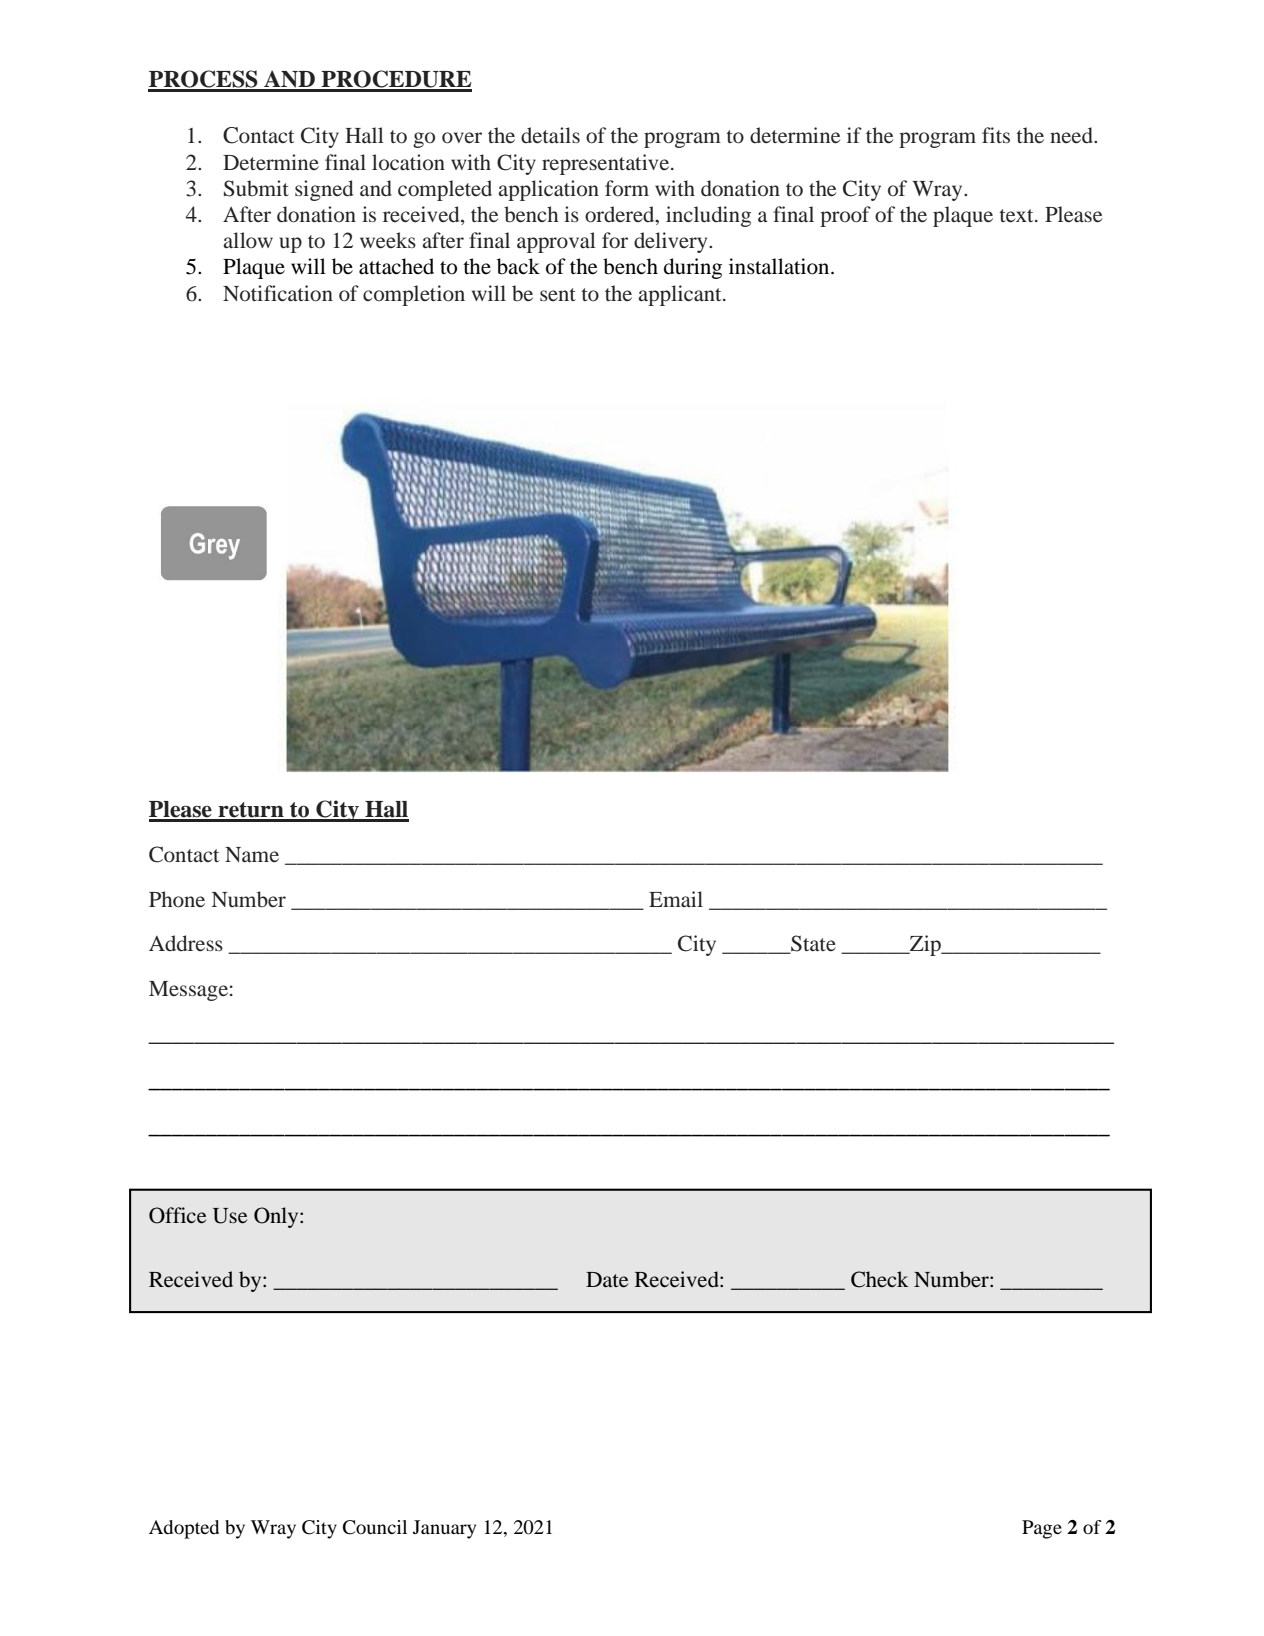 The width and height of the page is (1264, 1636). I want to click on Council, so click(375, 1527).
